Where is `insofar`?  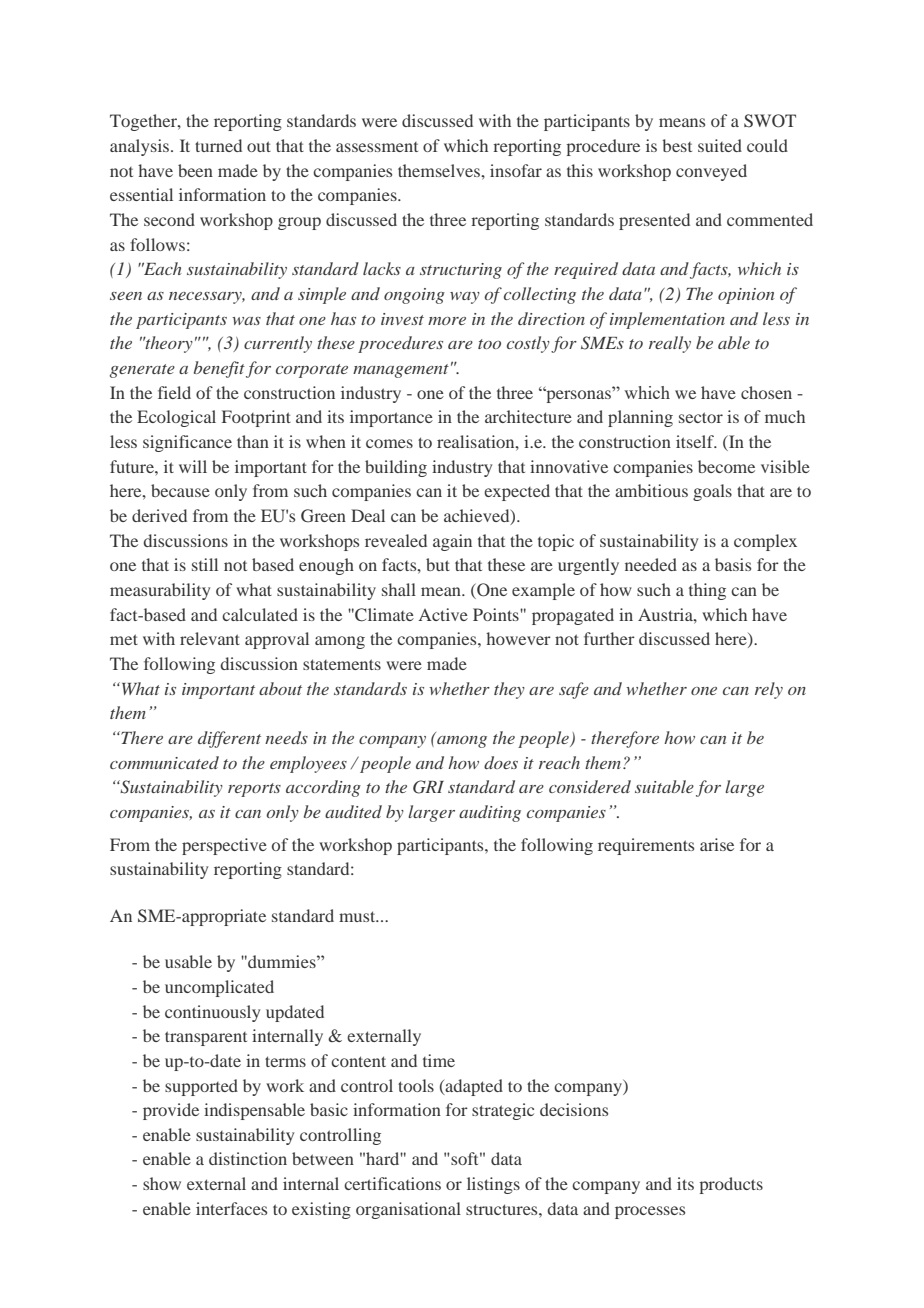 insofar is located at coordinates (516, 170).
